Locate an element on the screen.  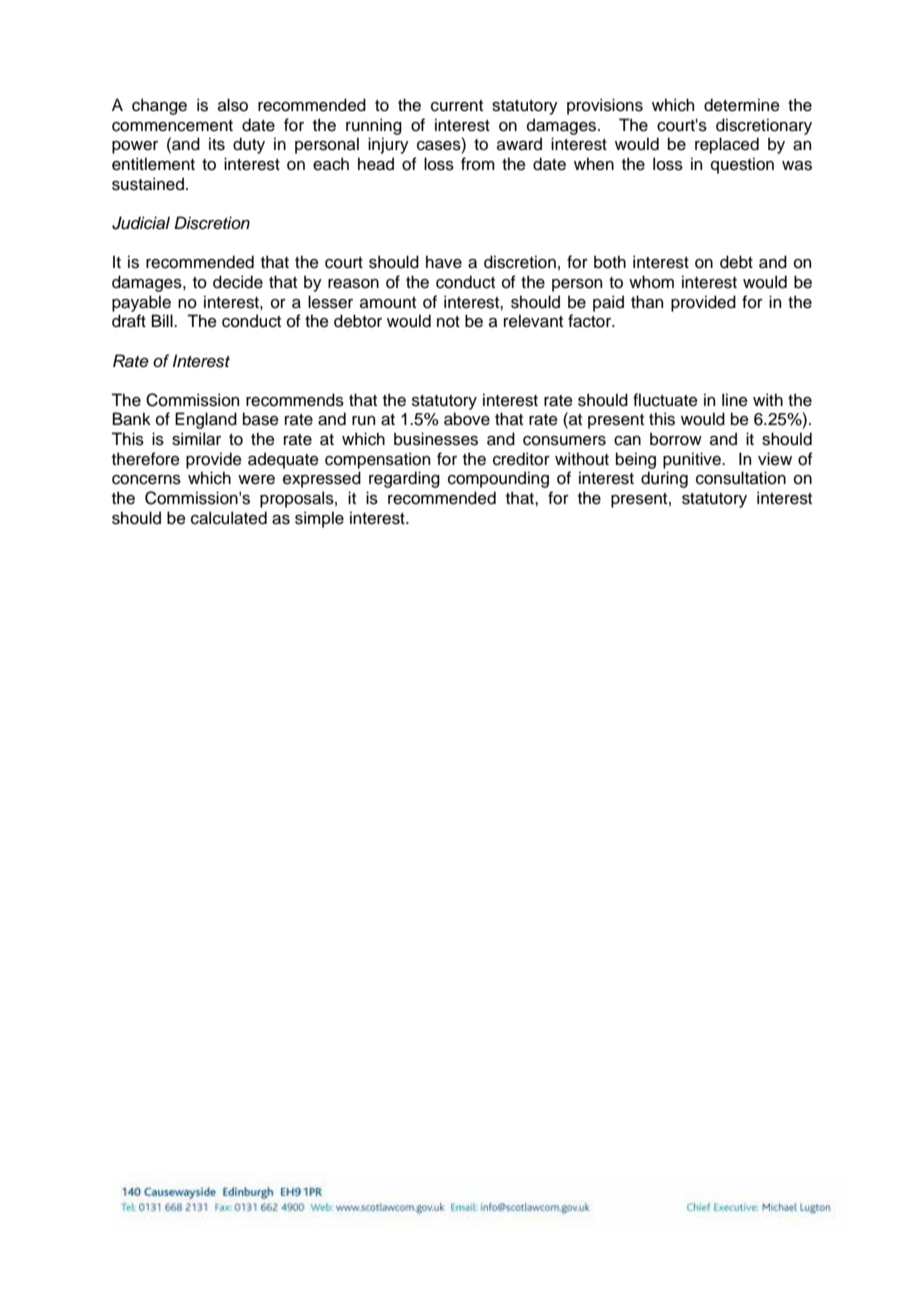
compounding is located at coordinates (498, 479).
